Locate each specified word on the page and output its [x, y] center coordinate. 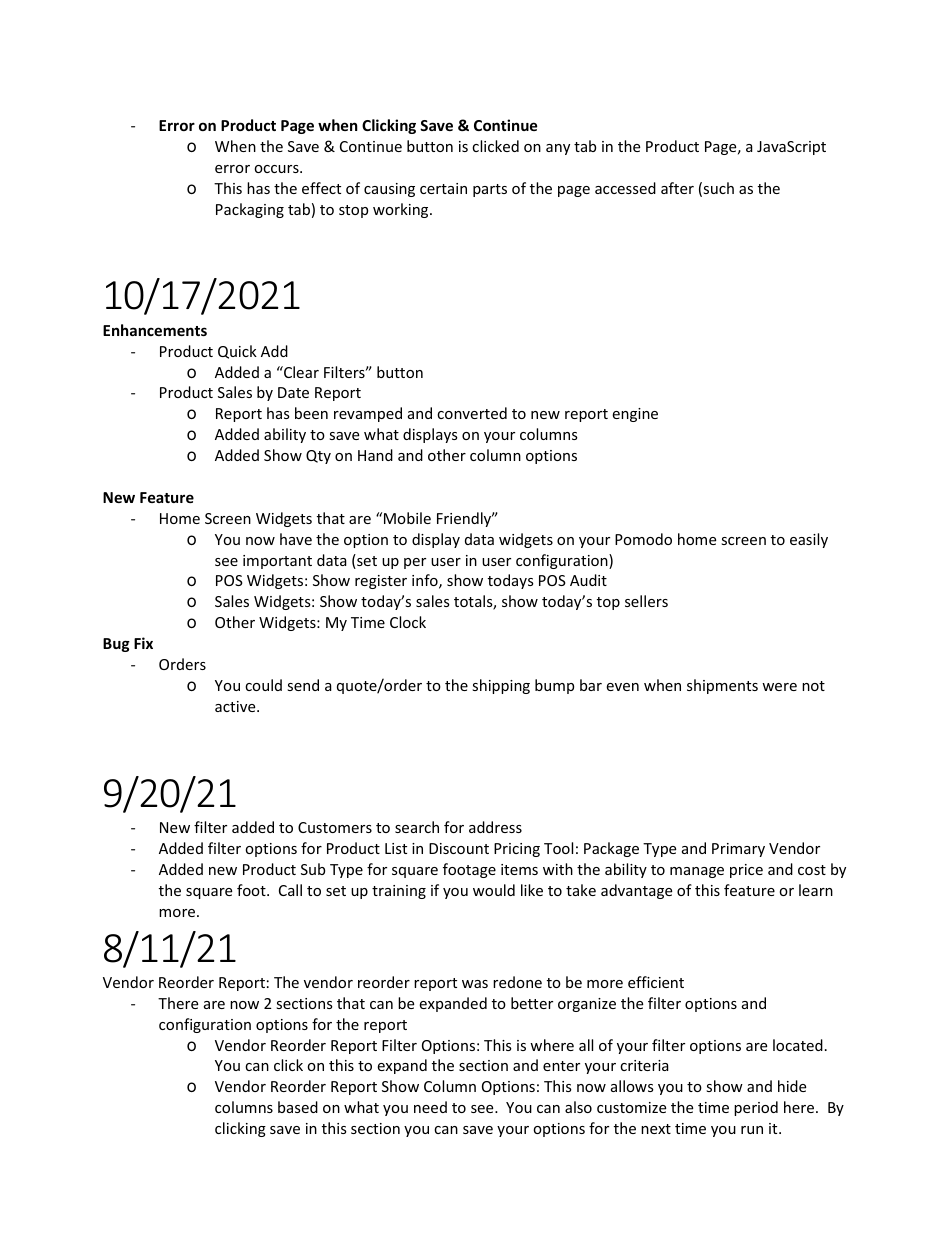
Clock [408, 622]
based [298, 1107]
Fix [143, 643]
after [677, 188]
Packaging [250, 210]
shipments [722, 686]
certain [443, 188]
